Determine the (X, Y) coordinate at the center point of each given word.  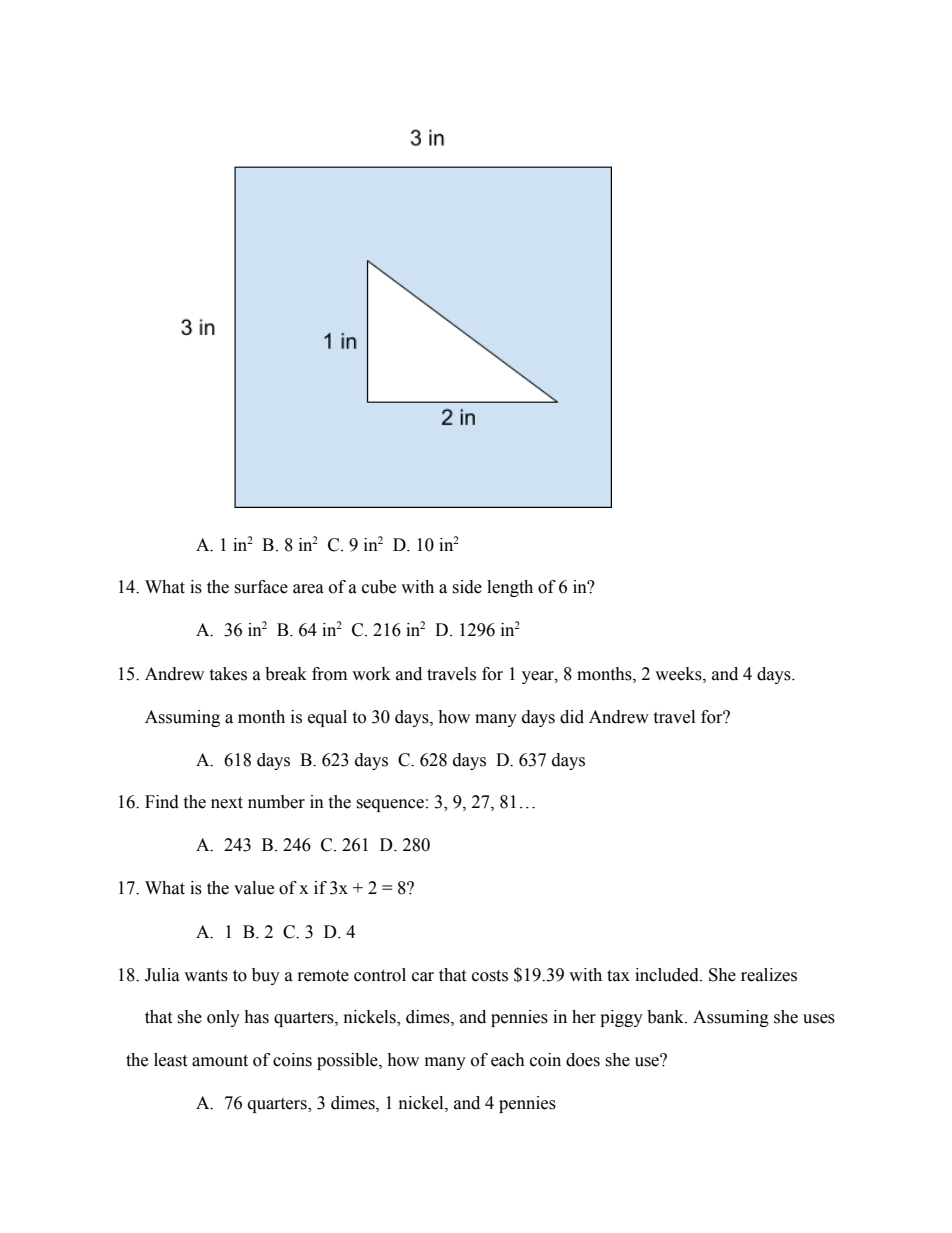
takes (228, 674)
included (668, 975)
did (572, 717)
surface (261, 587)
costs (490, 976)
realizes (769, 975)
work (371, 674)
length (510, 588)
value (254, 888)
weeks (679, 674)
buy (266, 976)
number (276, 802)
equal (327, 718)
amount (220, 1061)
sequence (390, 805)
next (227, 803)
